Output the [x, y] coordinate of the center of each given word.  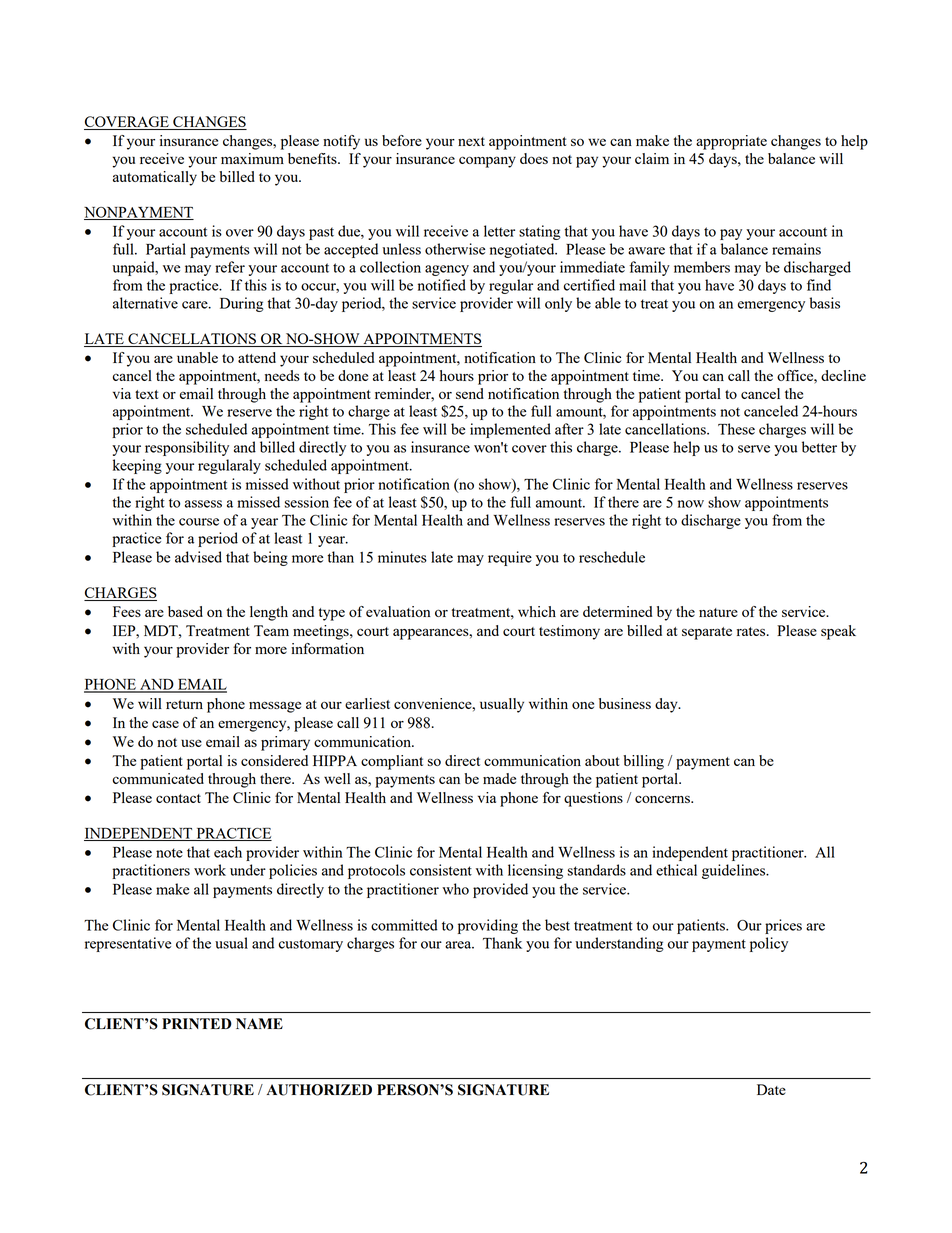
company [487, 162]
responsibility [187, 448]
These [736, 429]
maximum [252, 158]
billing [643, 762]
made [499, 778]
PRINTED [197, 1023]
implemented [510, 430]
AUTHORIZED [319, 1090]
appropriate [731, 142]
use [191, 743]
